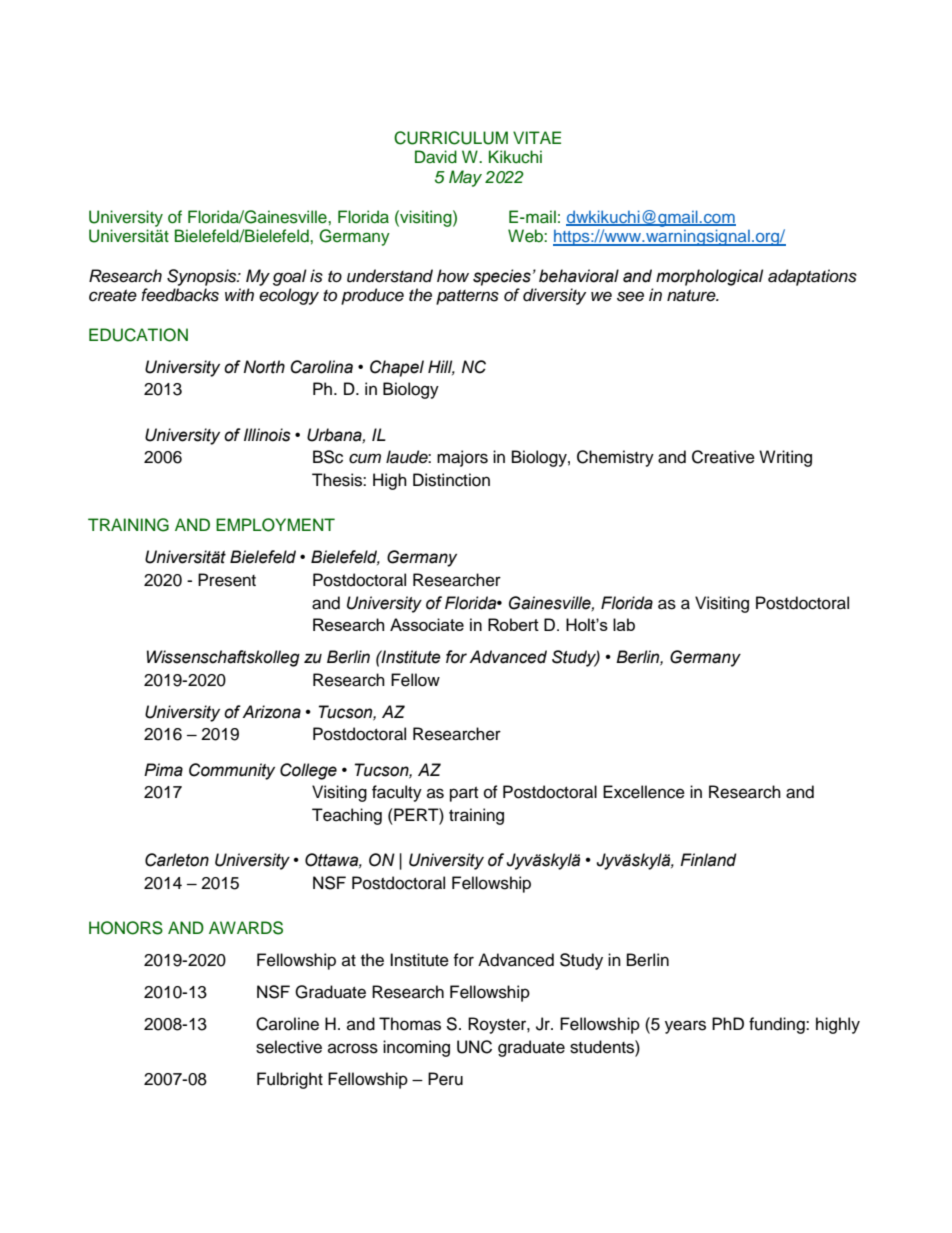  Describe the element at coordinates (464, 794) in the screenshot. I see `part` at that location.
